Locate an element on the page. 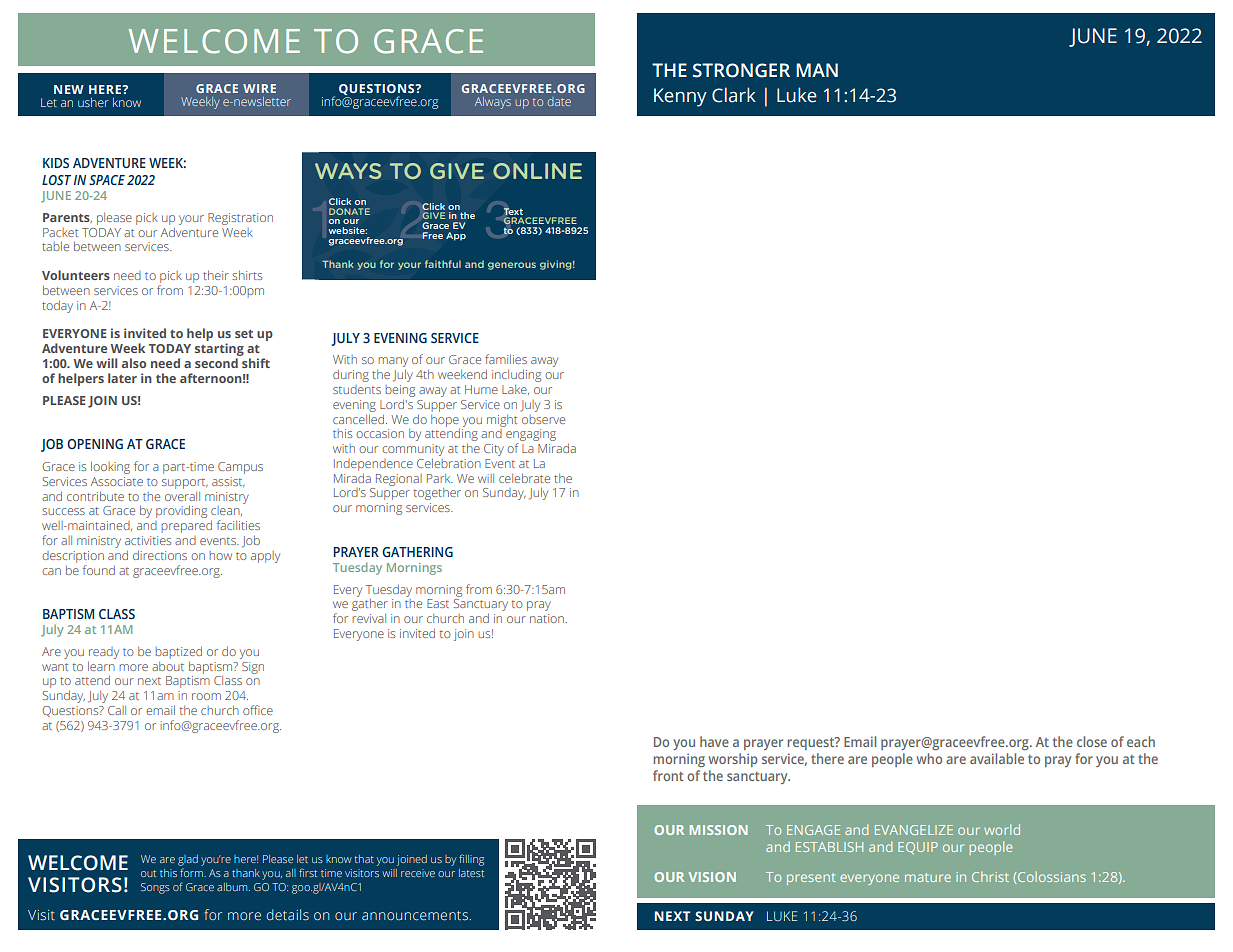  VISION is located at coordinates (712, 877).
